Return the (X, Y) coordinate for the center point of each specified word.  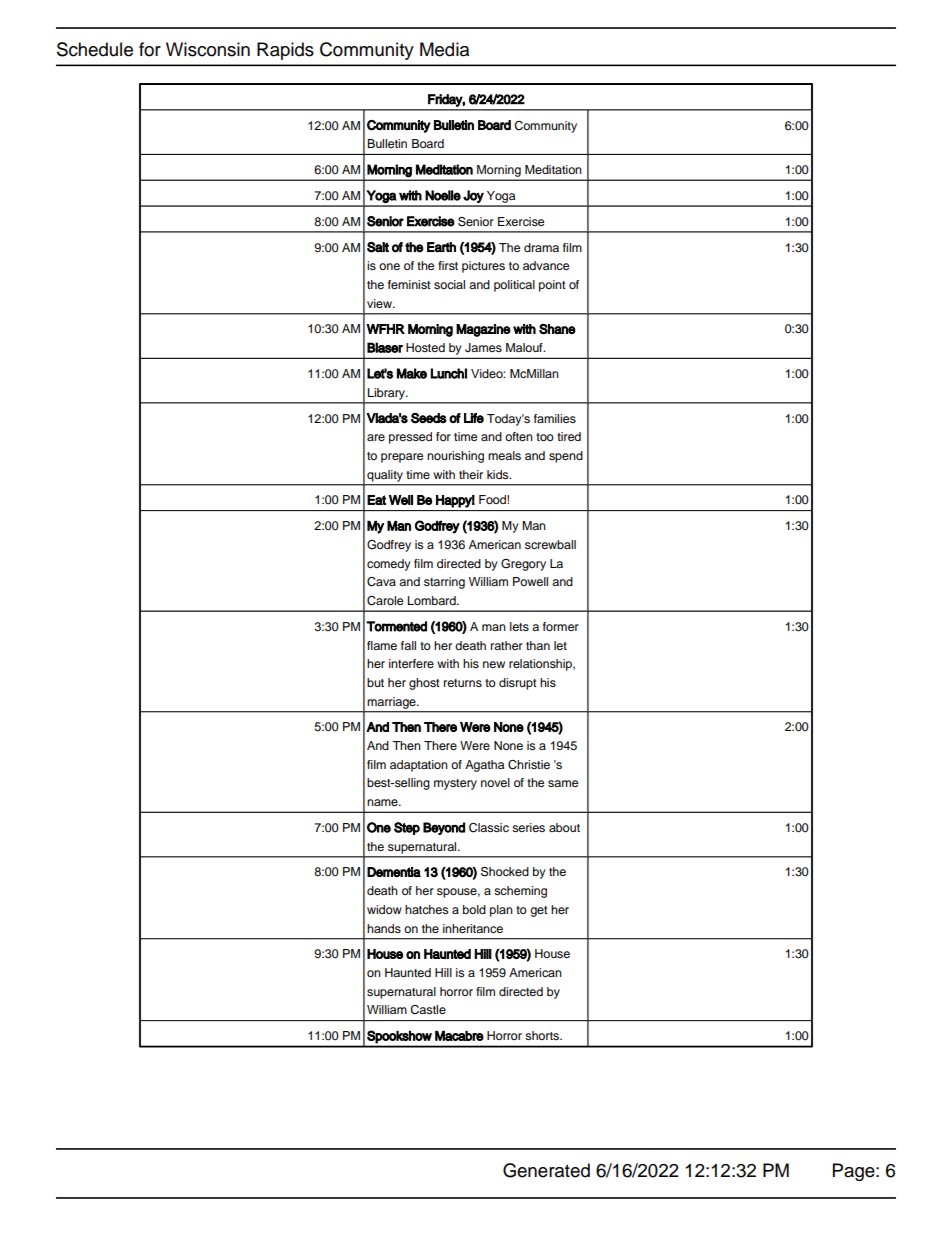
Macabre (459, 1036)
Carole (385, 601)
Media (444, 49)
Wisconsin (208, 49)
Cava (381, 582)
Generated (546, 1170)
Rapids (285, 51)
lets (519, 626)
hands (384, 928)
